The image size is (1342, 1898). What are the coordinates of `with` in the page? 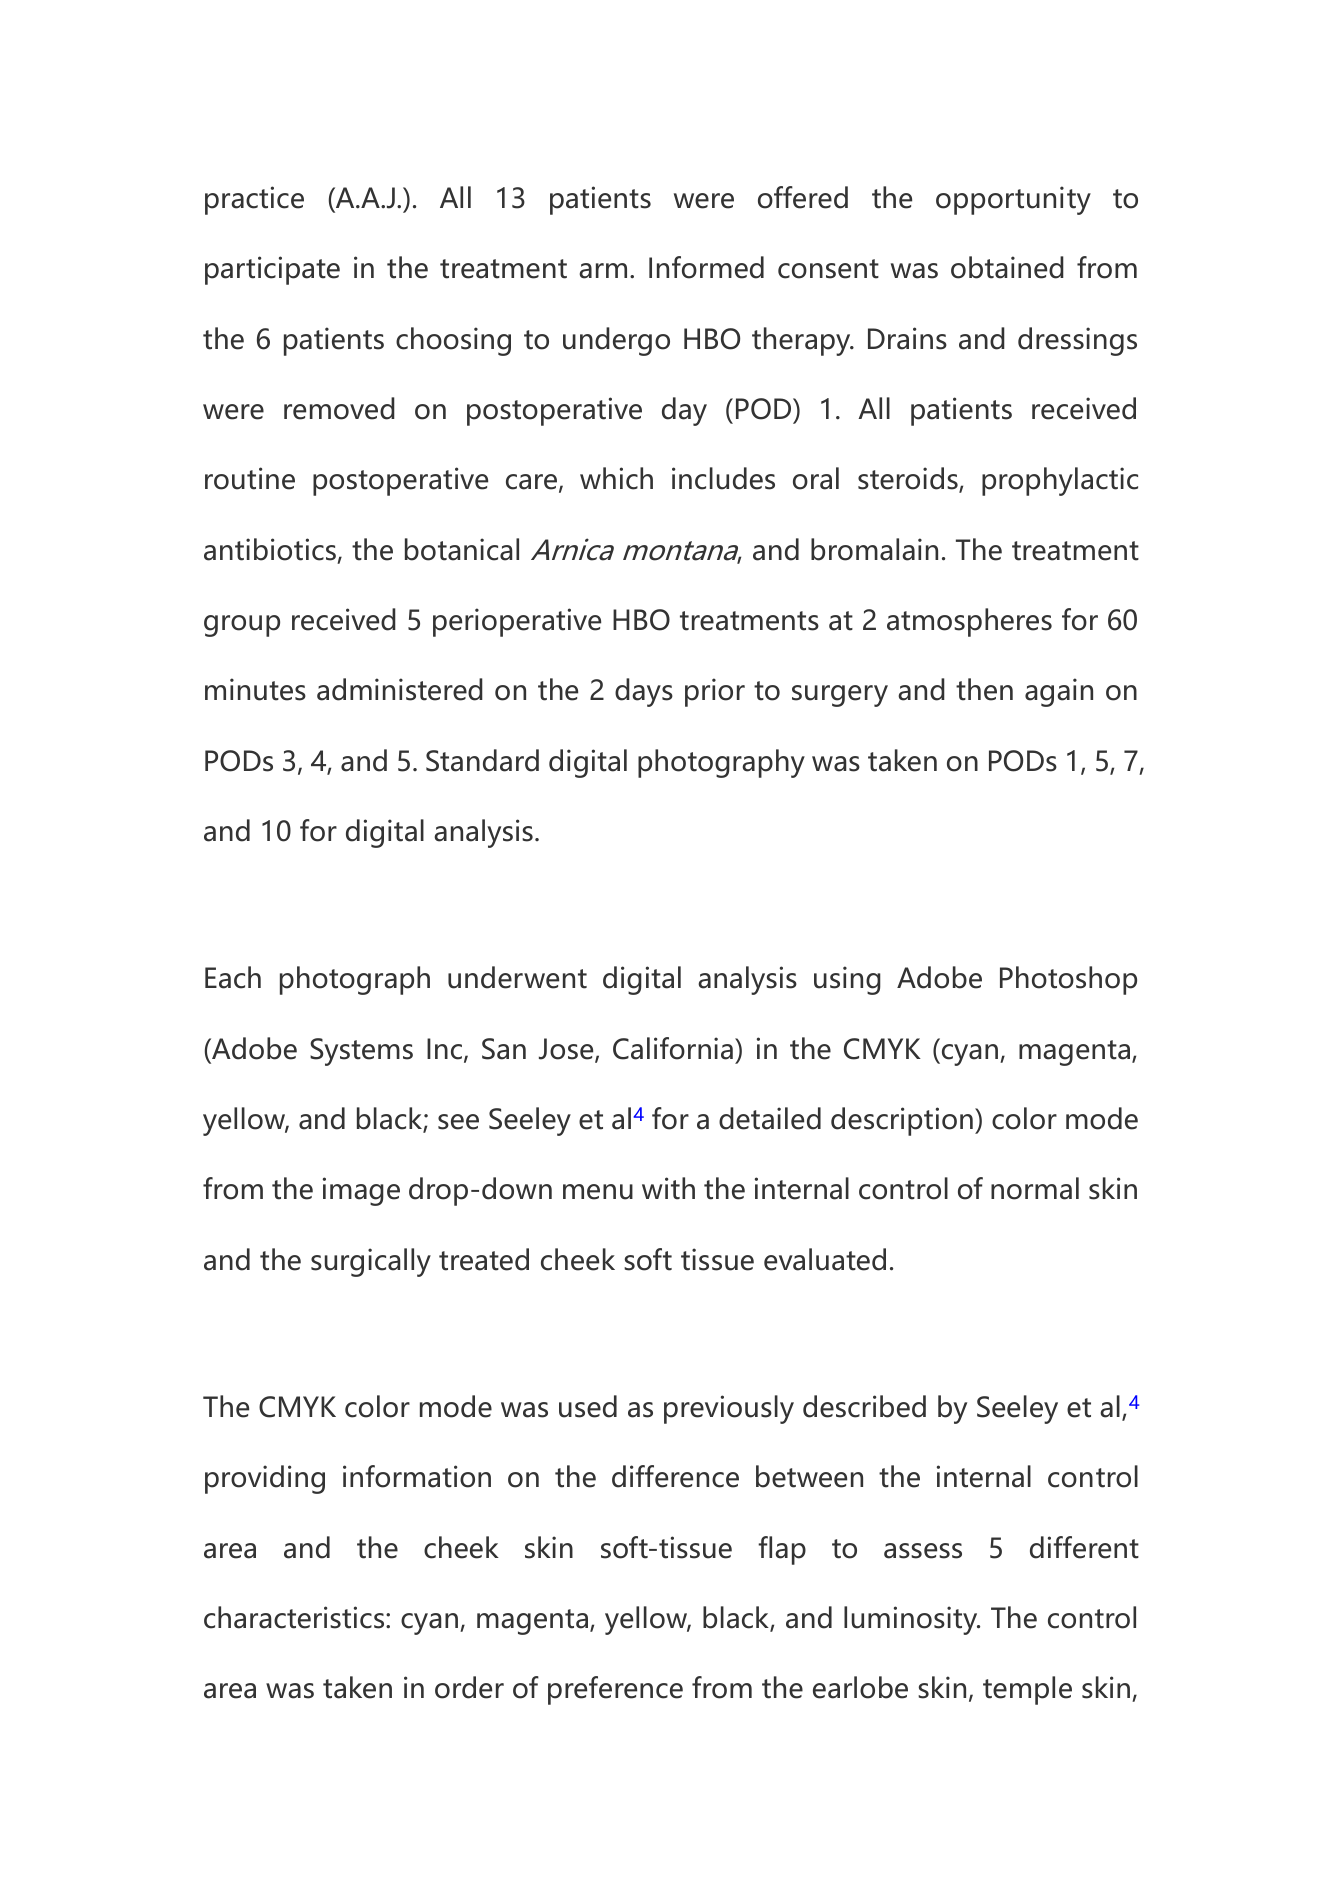 It's located at (668, 1188).
